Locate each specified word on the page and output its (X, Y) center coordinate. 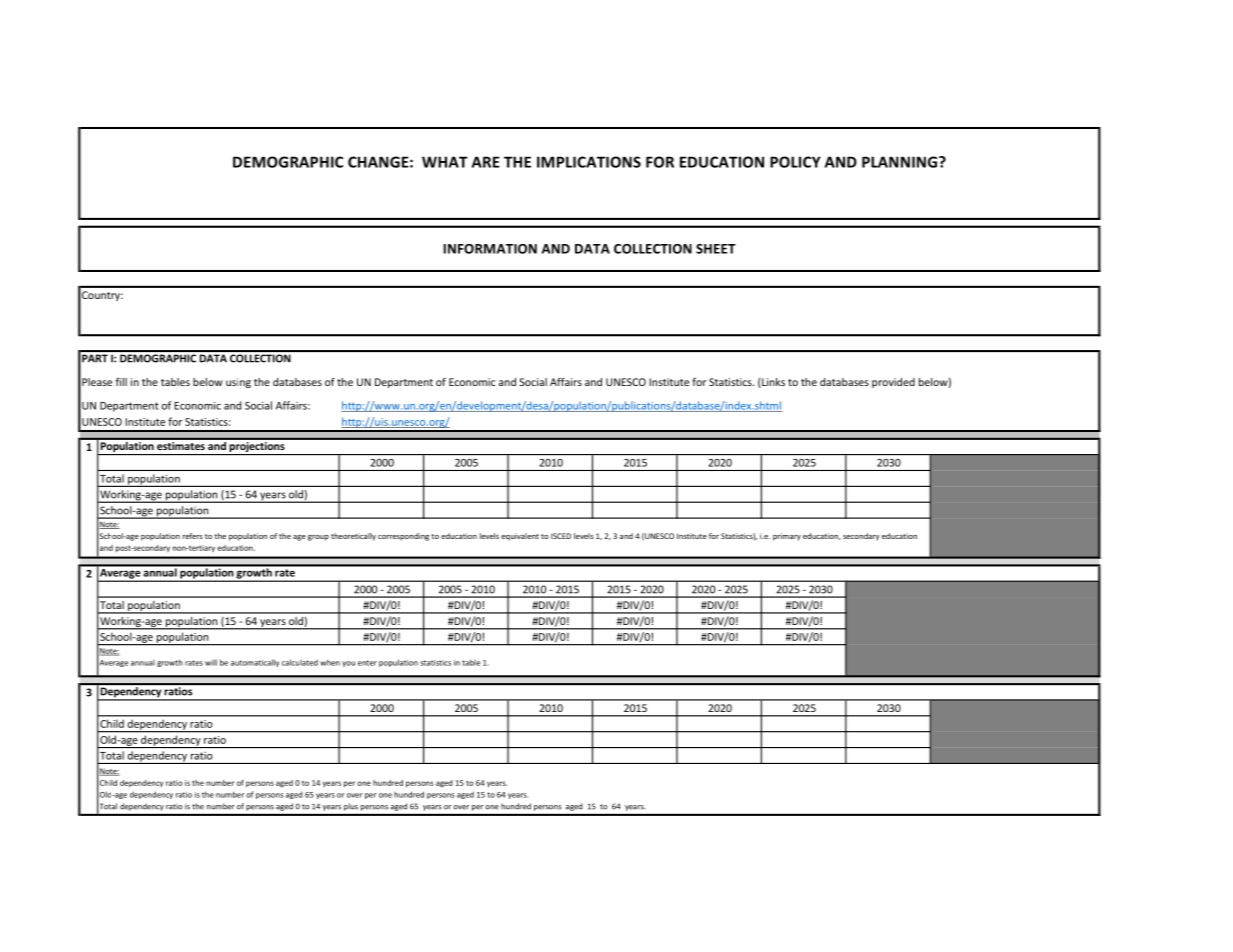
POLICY (795, 162)
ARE (486, 162)
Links (772, 383)
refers (193, 536)
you (348, 664)
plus (351, 807)
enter (367, 663)
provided (893, 383)
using (238, 383)
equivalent (520, 537)
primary (787, 537)
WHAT (445, 162)
